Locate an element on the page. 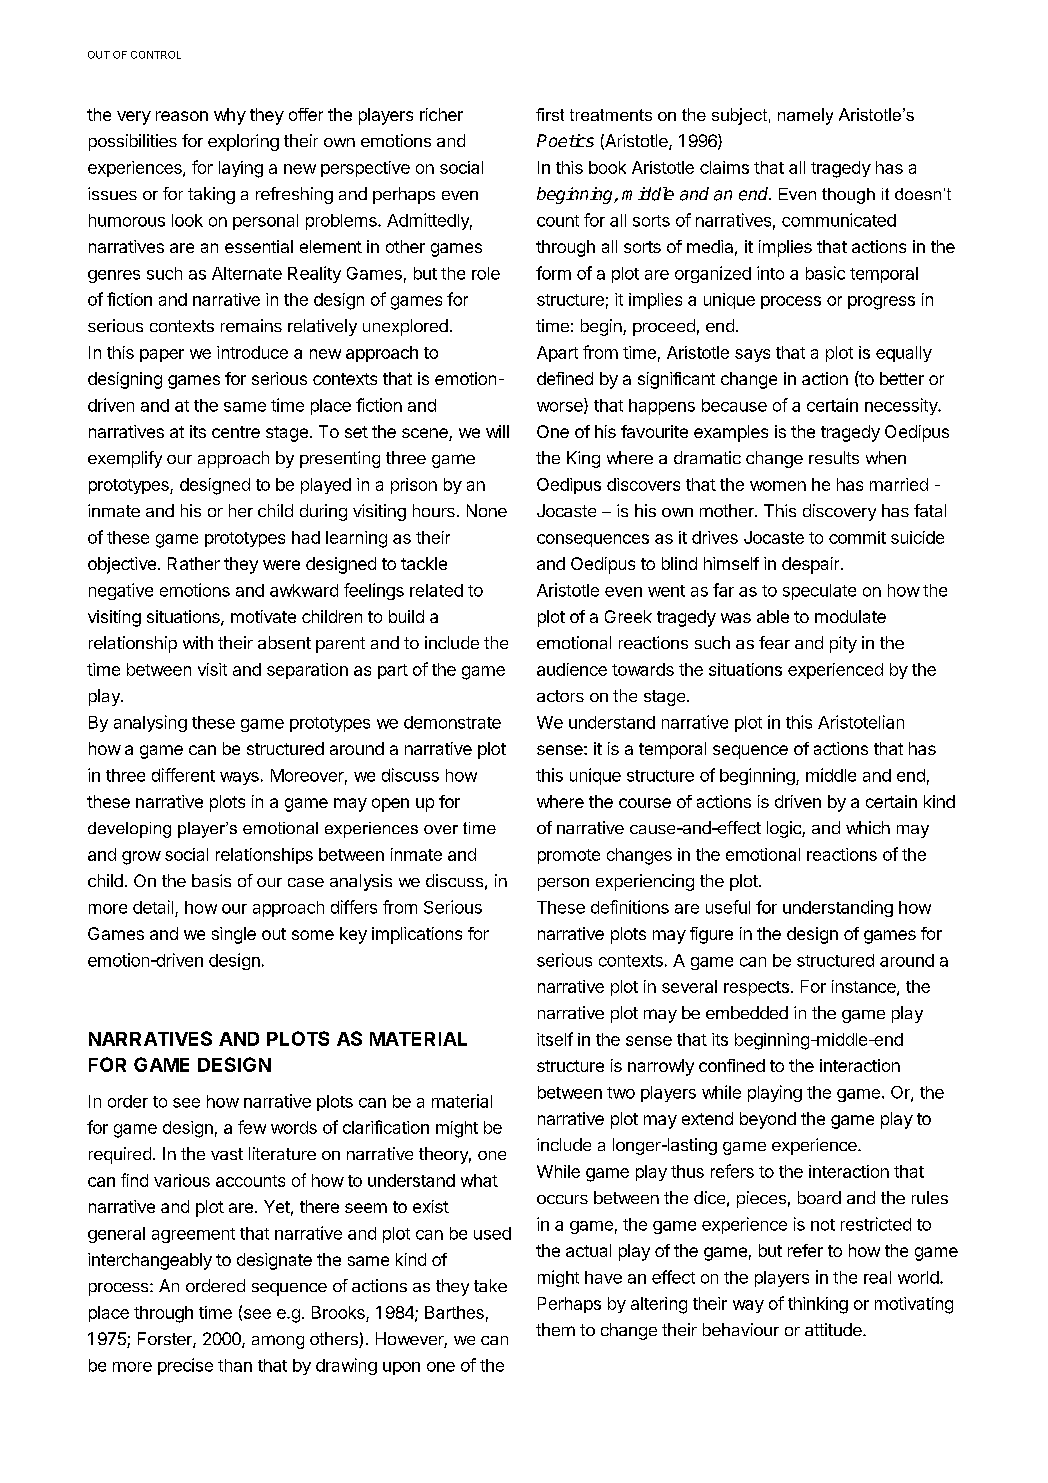 This page has width=1048, height=1483. attitude is located at coordinates (834, 1329).
